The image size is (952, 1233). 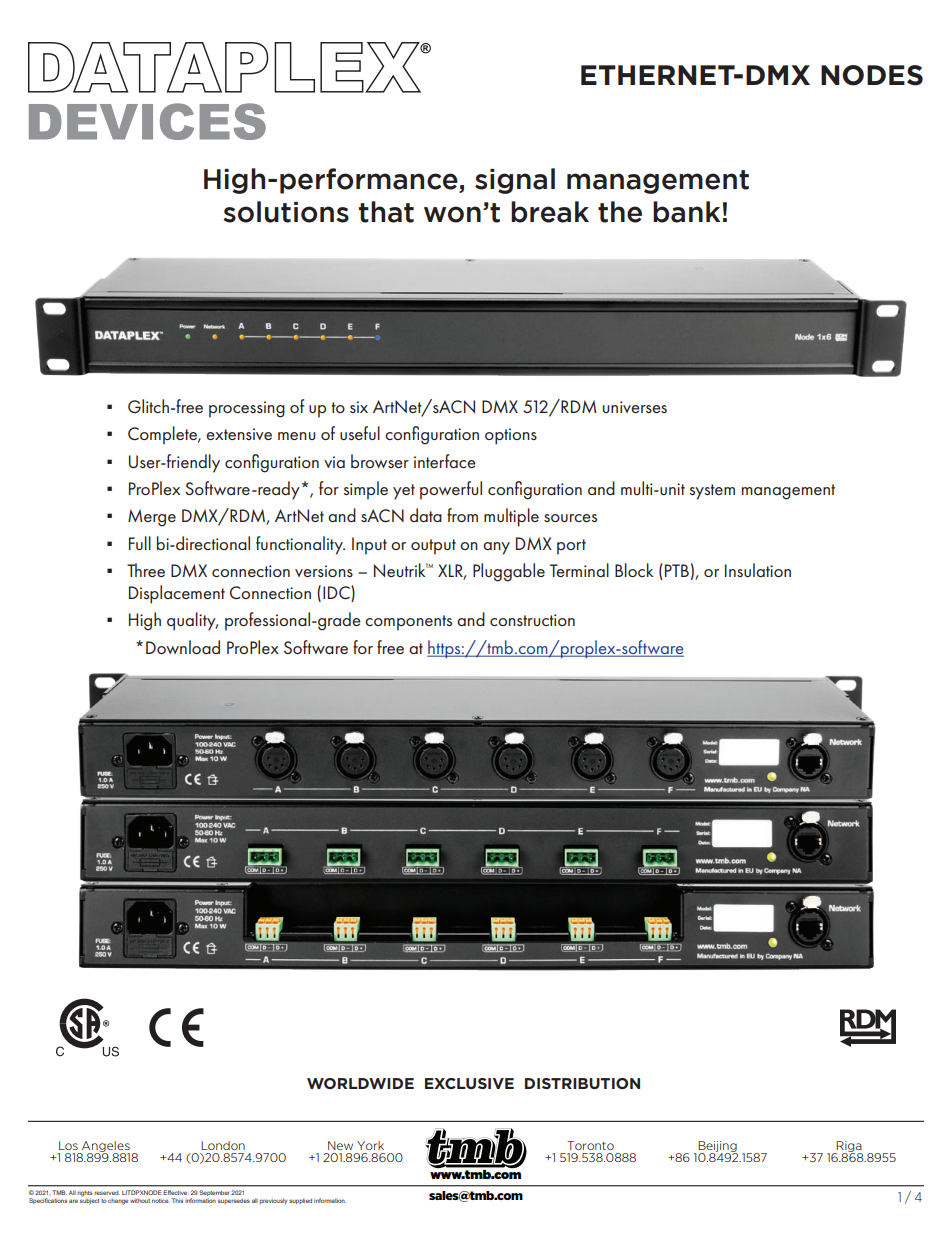 I want to click on Complete, so click(x=163, y=435).
